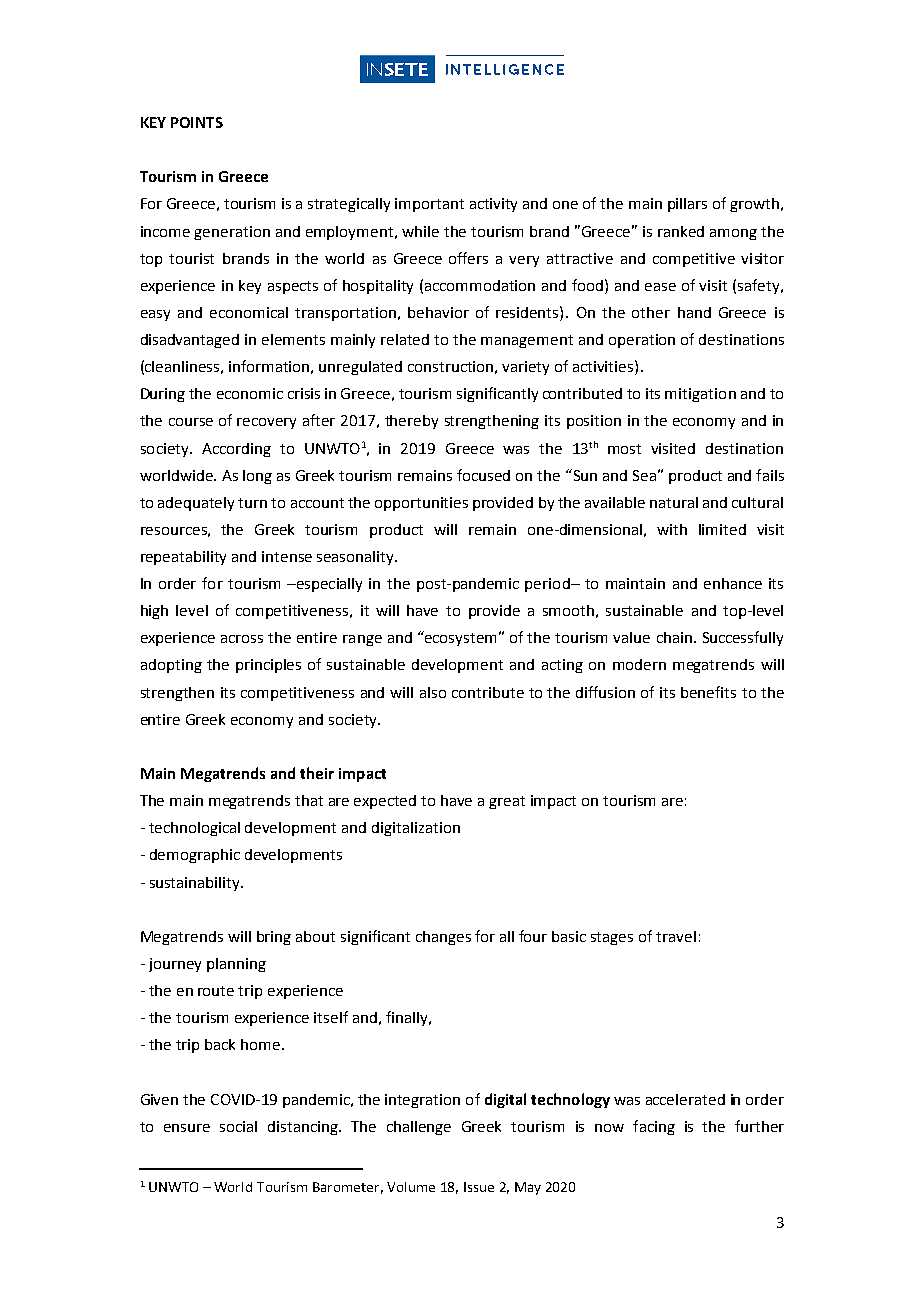 This document has height=1308, width=924. Describe the element at coordinates (238, 1126) in the document. I see `social` at that location.
